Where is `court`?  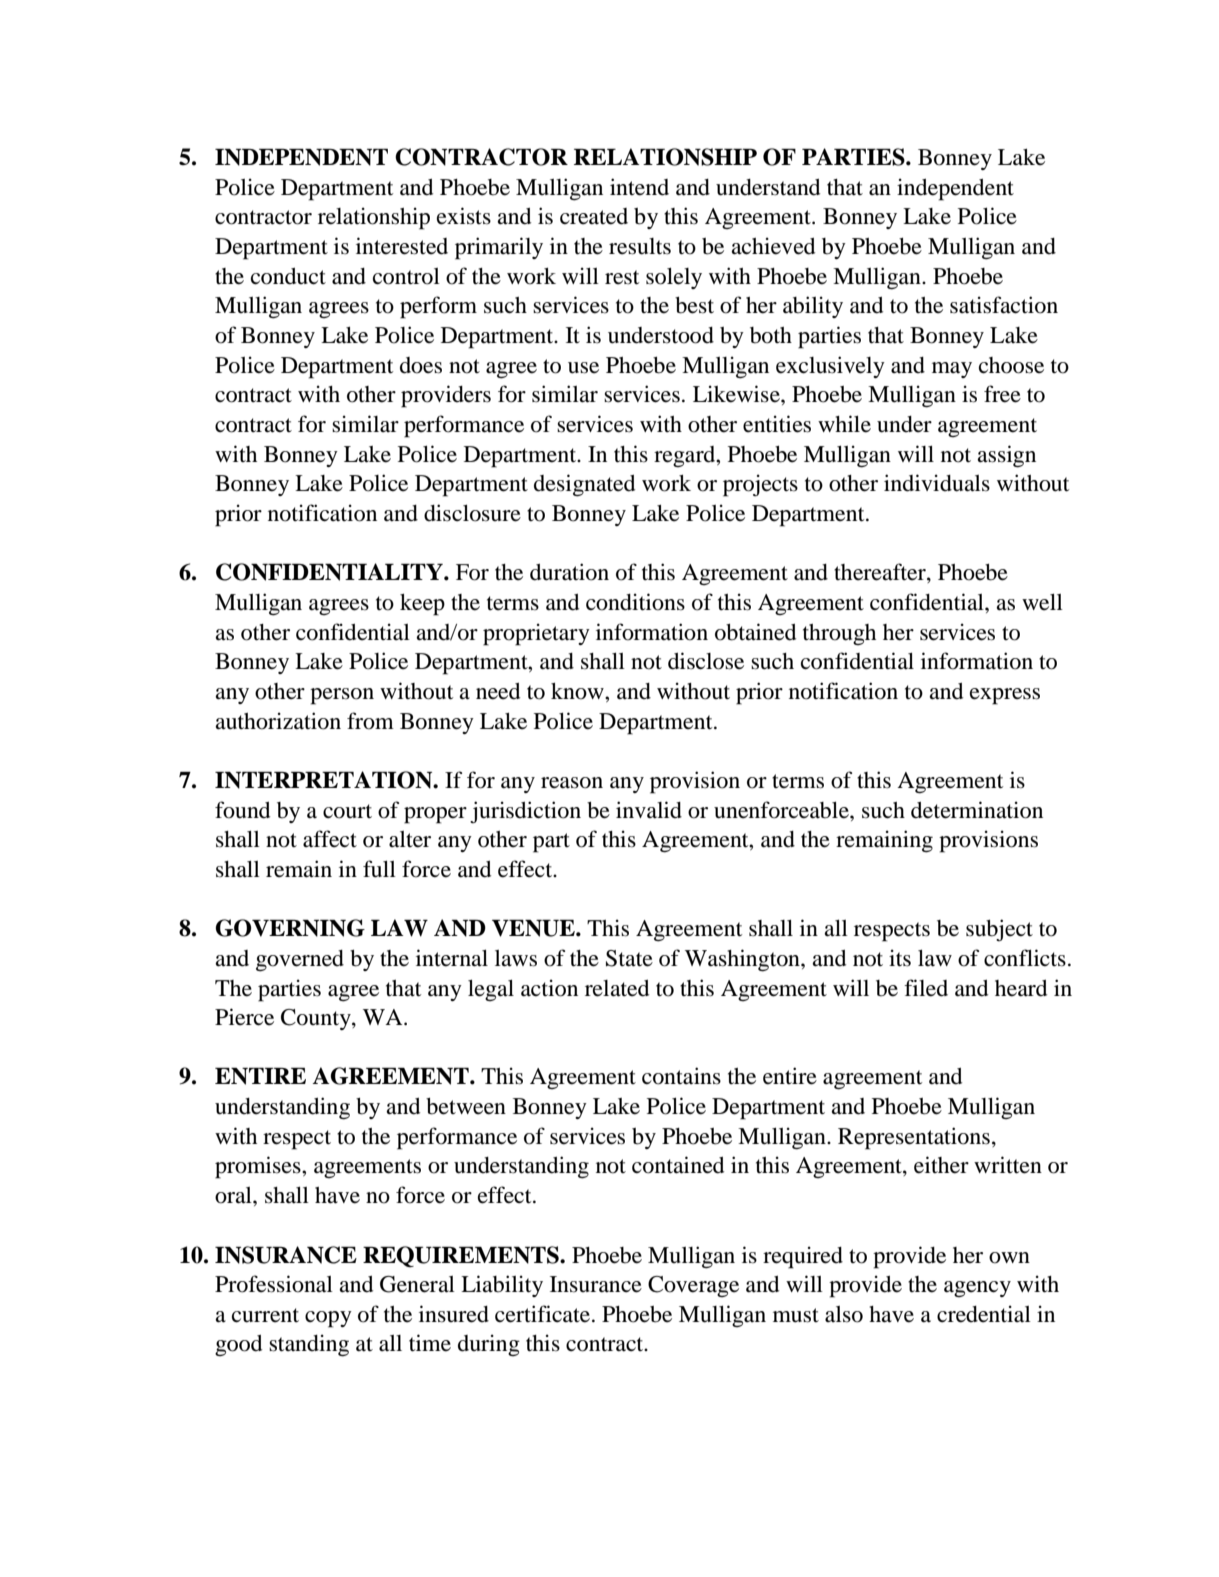
court is located at coordinates (347, 811).
